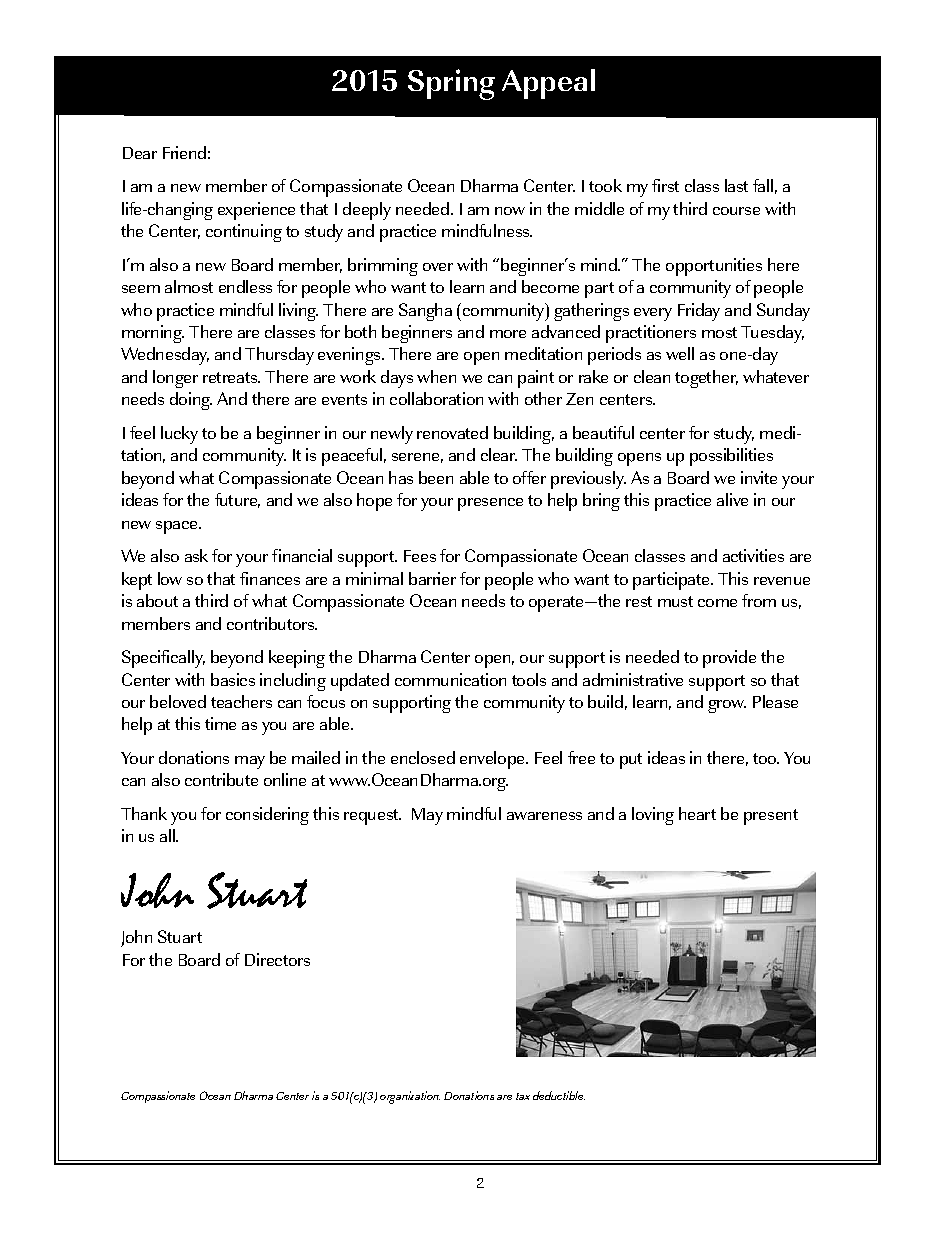  Describe the element at coordinates (680, 353) in the screenshot. I see `well` at that location.
